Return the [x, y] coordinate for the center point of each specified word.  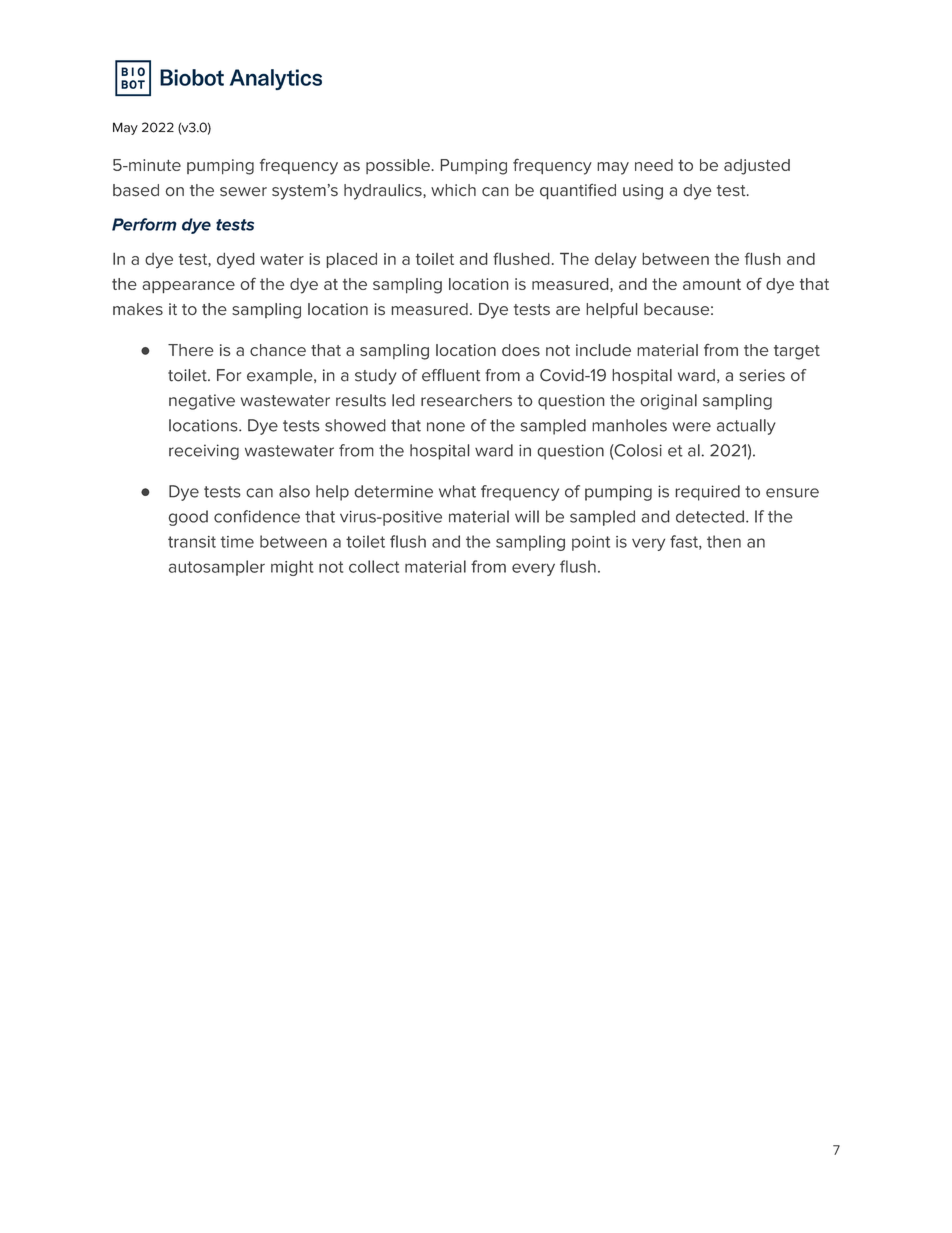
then [724, 541]
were [691, 427]
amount [712, 284]
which [453, 190]
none [446, 427]
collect [374, 566]
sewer [243, 192]
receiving [204, 452]
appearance [188, 287]
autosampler [217, 568]
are [568, 311]
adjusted [757, 167]
